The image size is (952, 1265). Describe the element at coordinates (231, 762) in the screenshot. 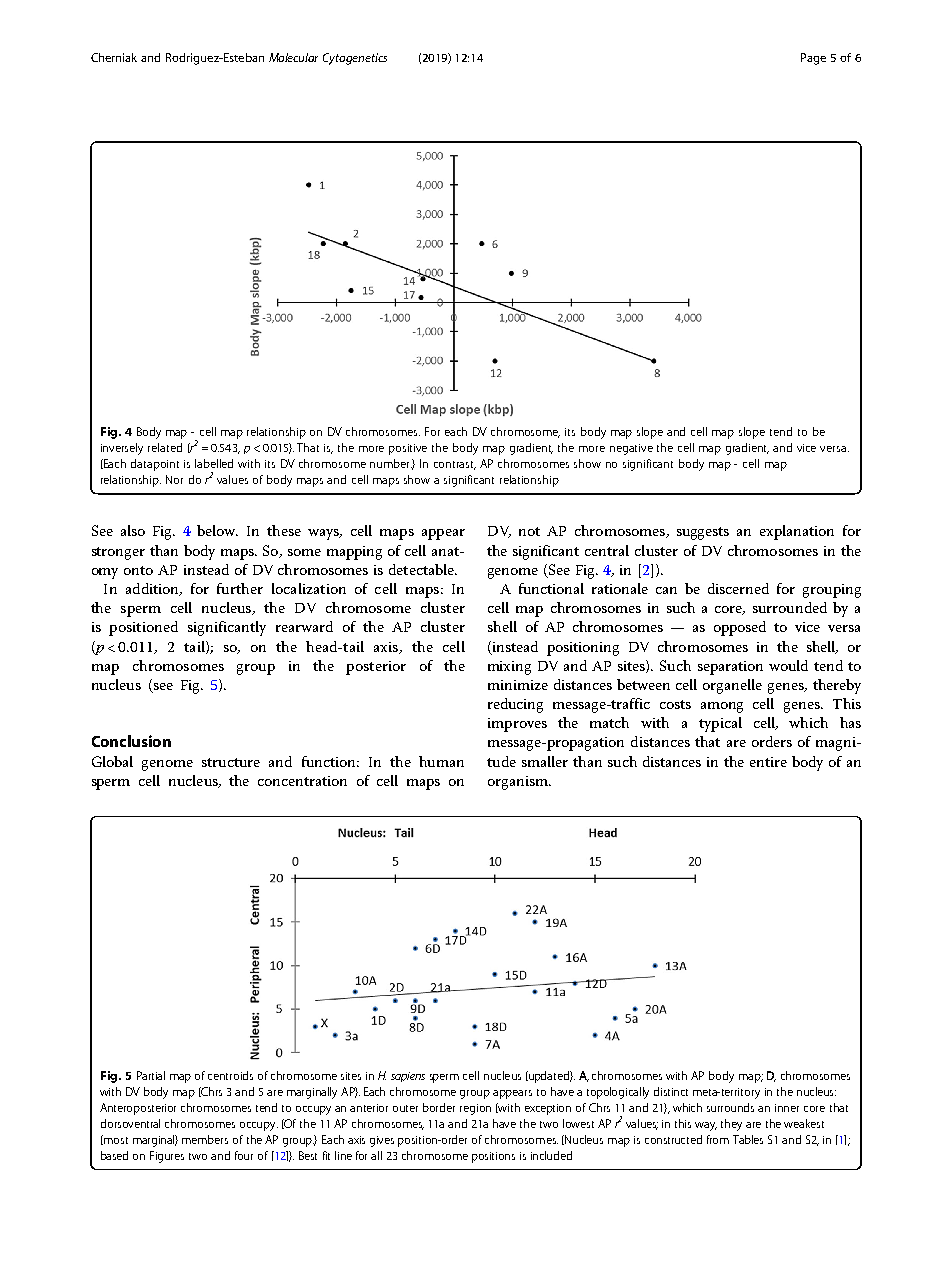

I see `structure` at that location.
